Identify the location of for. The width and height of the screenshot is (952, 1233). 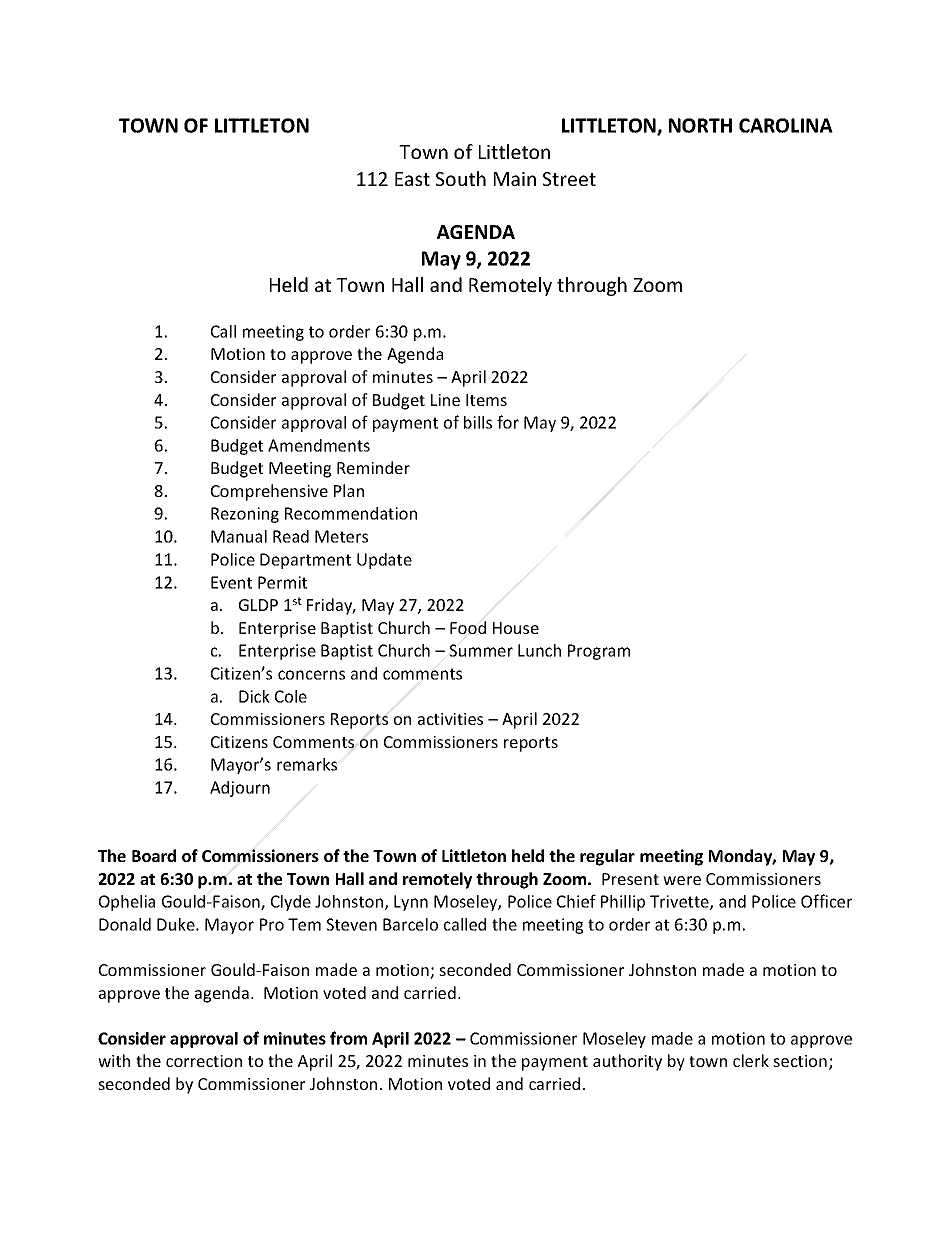
(508, 422).
